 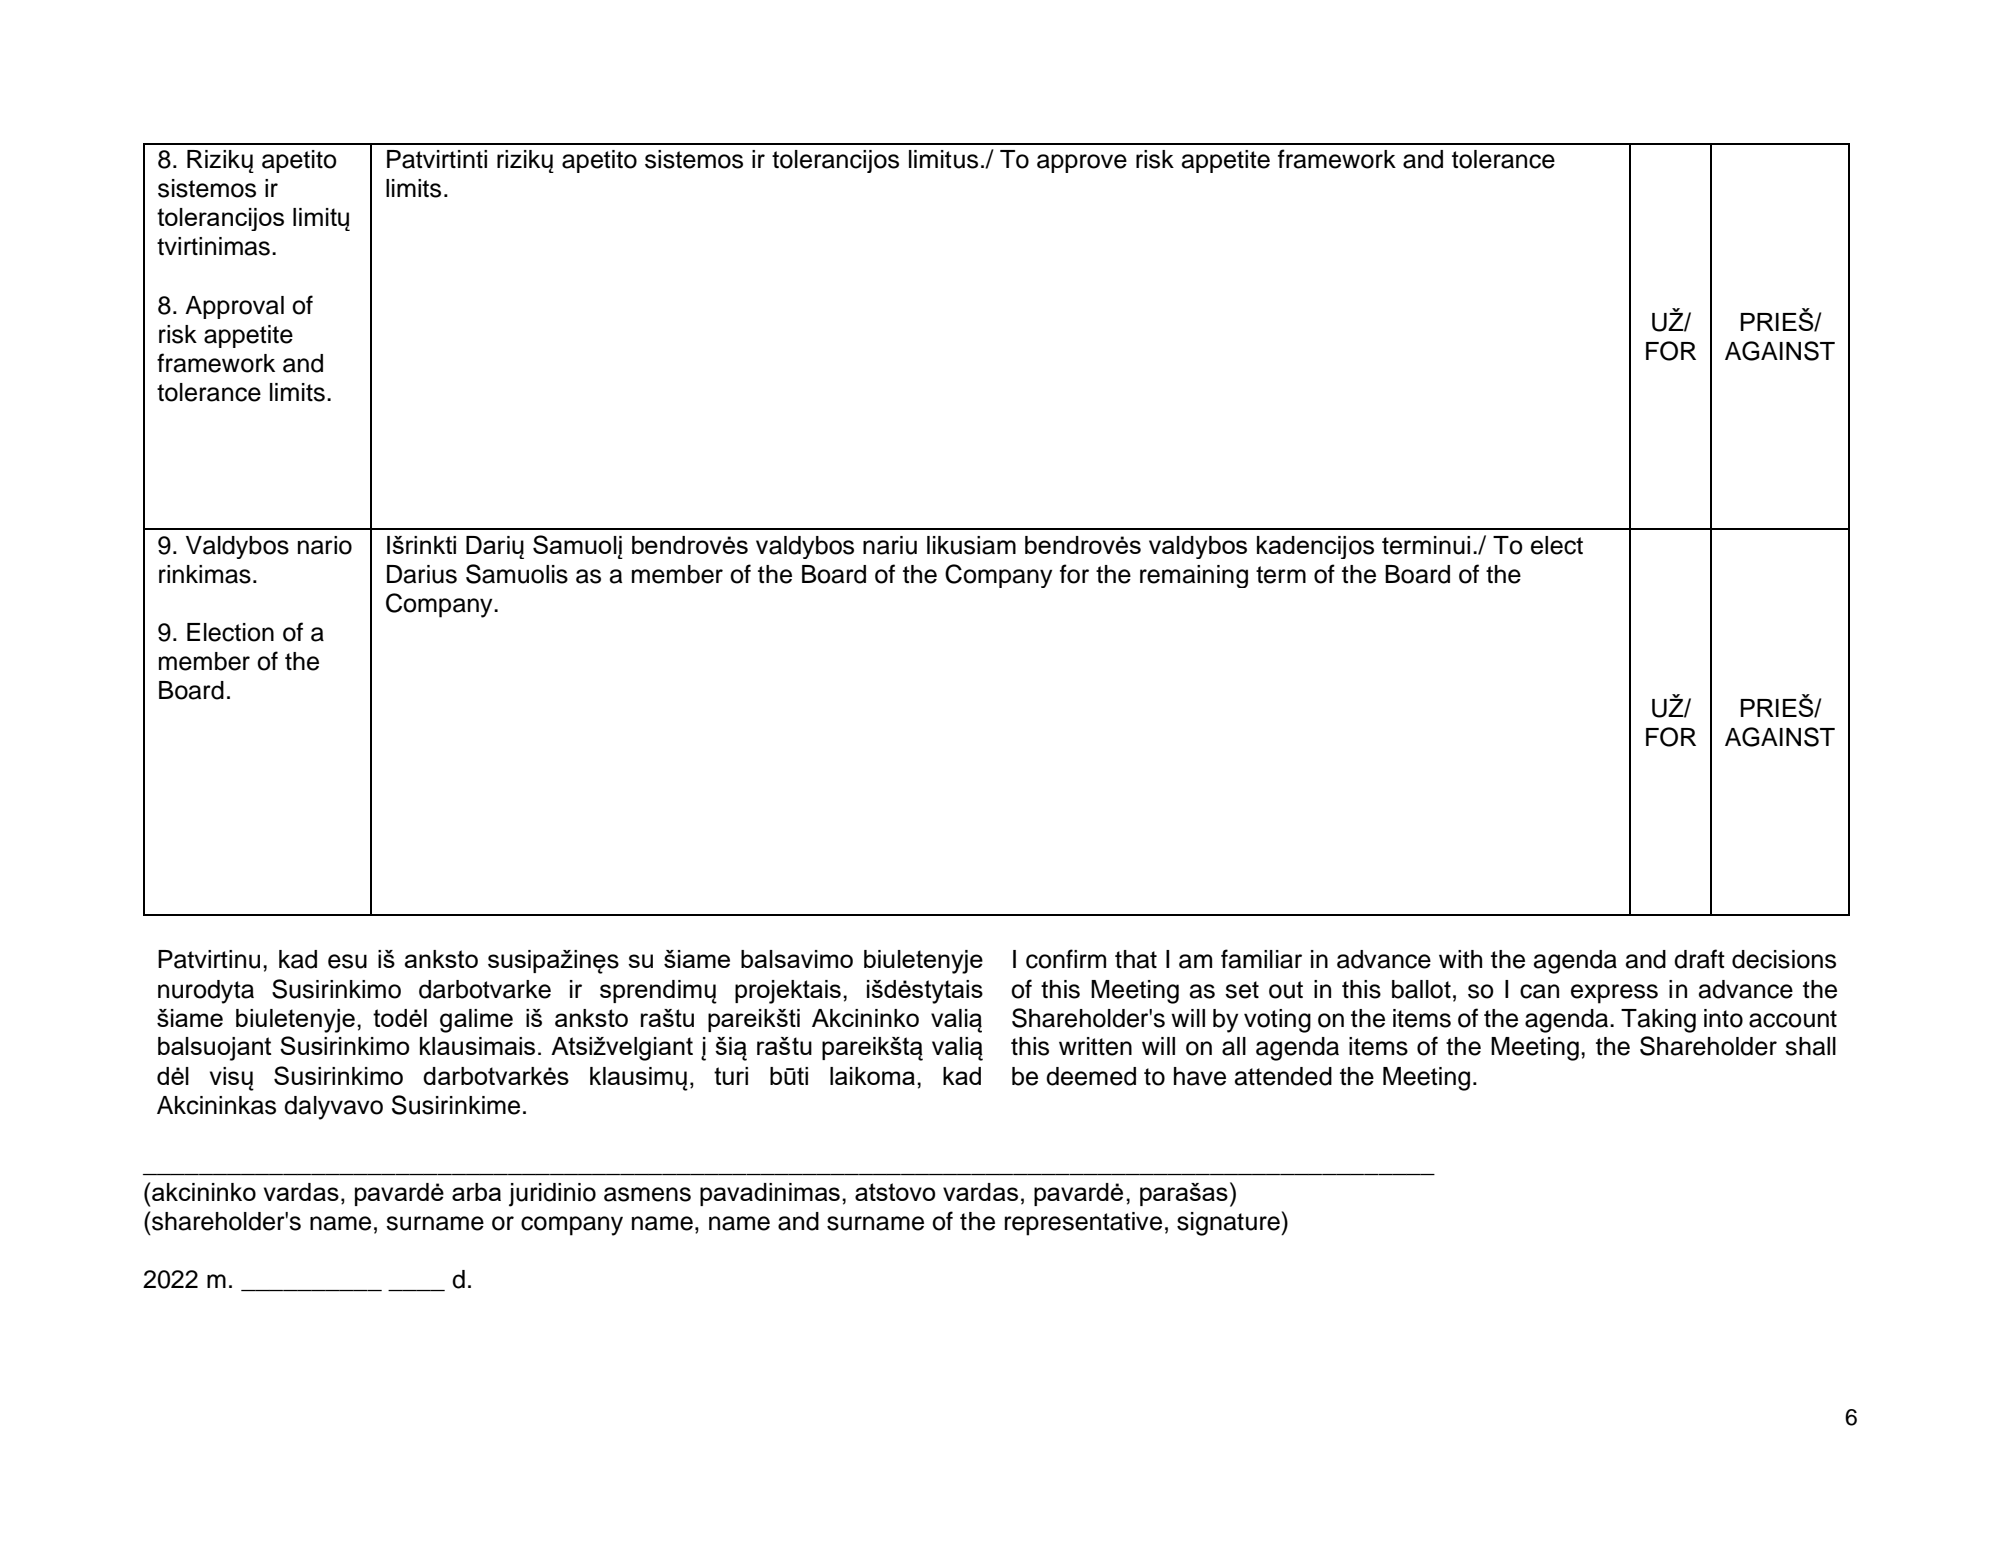 What do you see at coordinates (1194, 576) in the document?
I see `remaining` at bounding box center [1194, 576].
